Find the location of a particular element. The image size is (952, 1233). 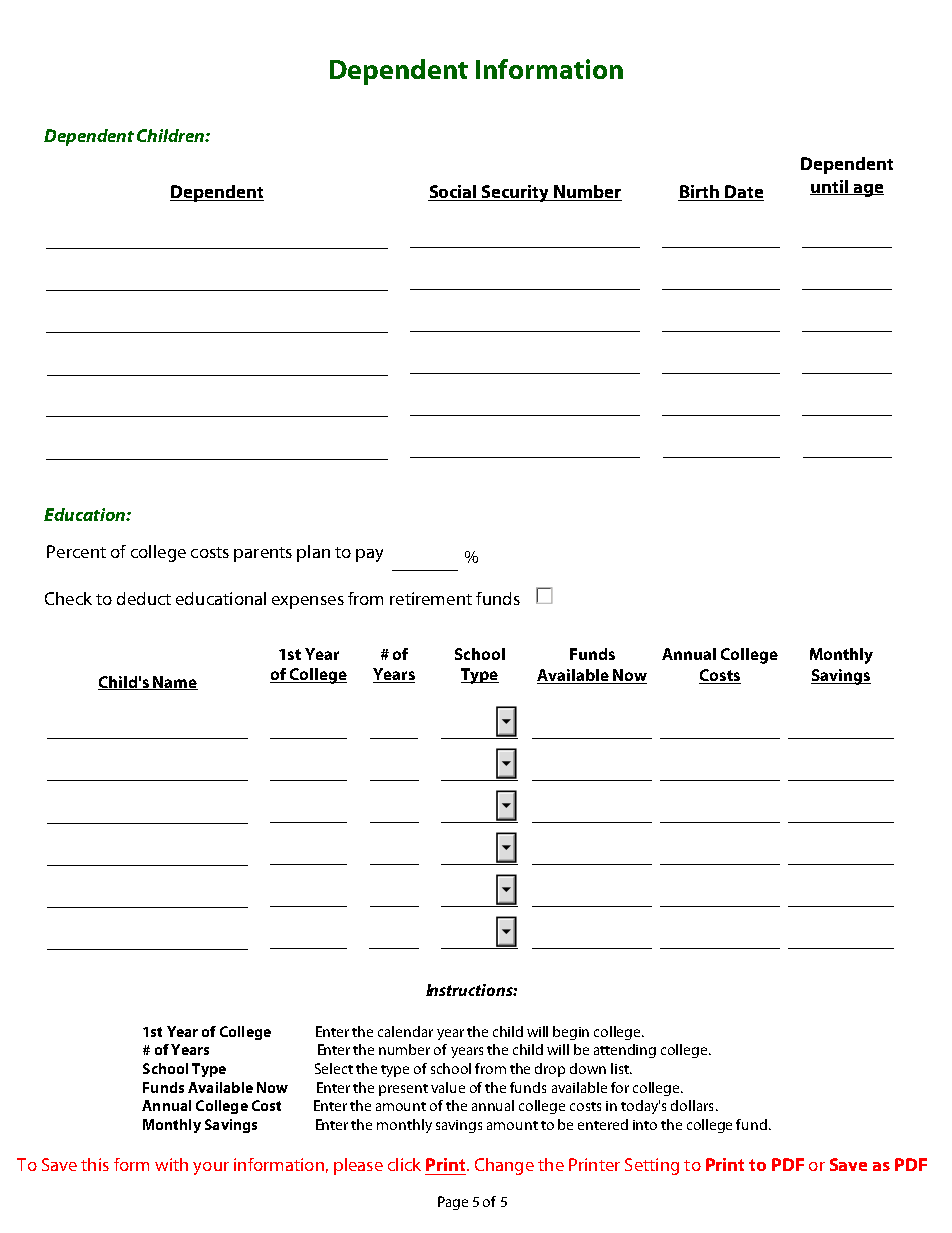

pay is located at coordinates (369, 555).
